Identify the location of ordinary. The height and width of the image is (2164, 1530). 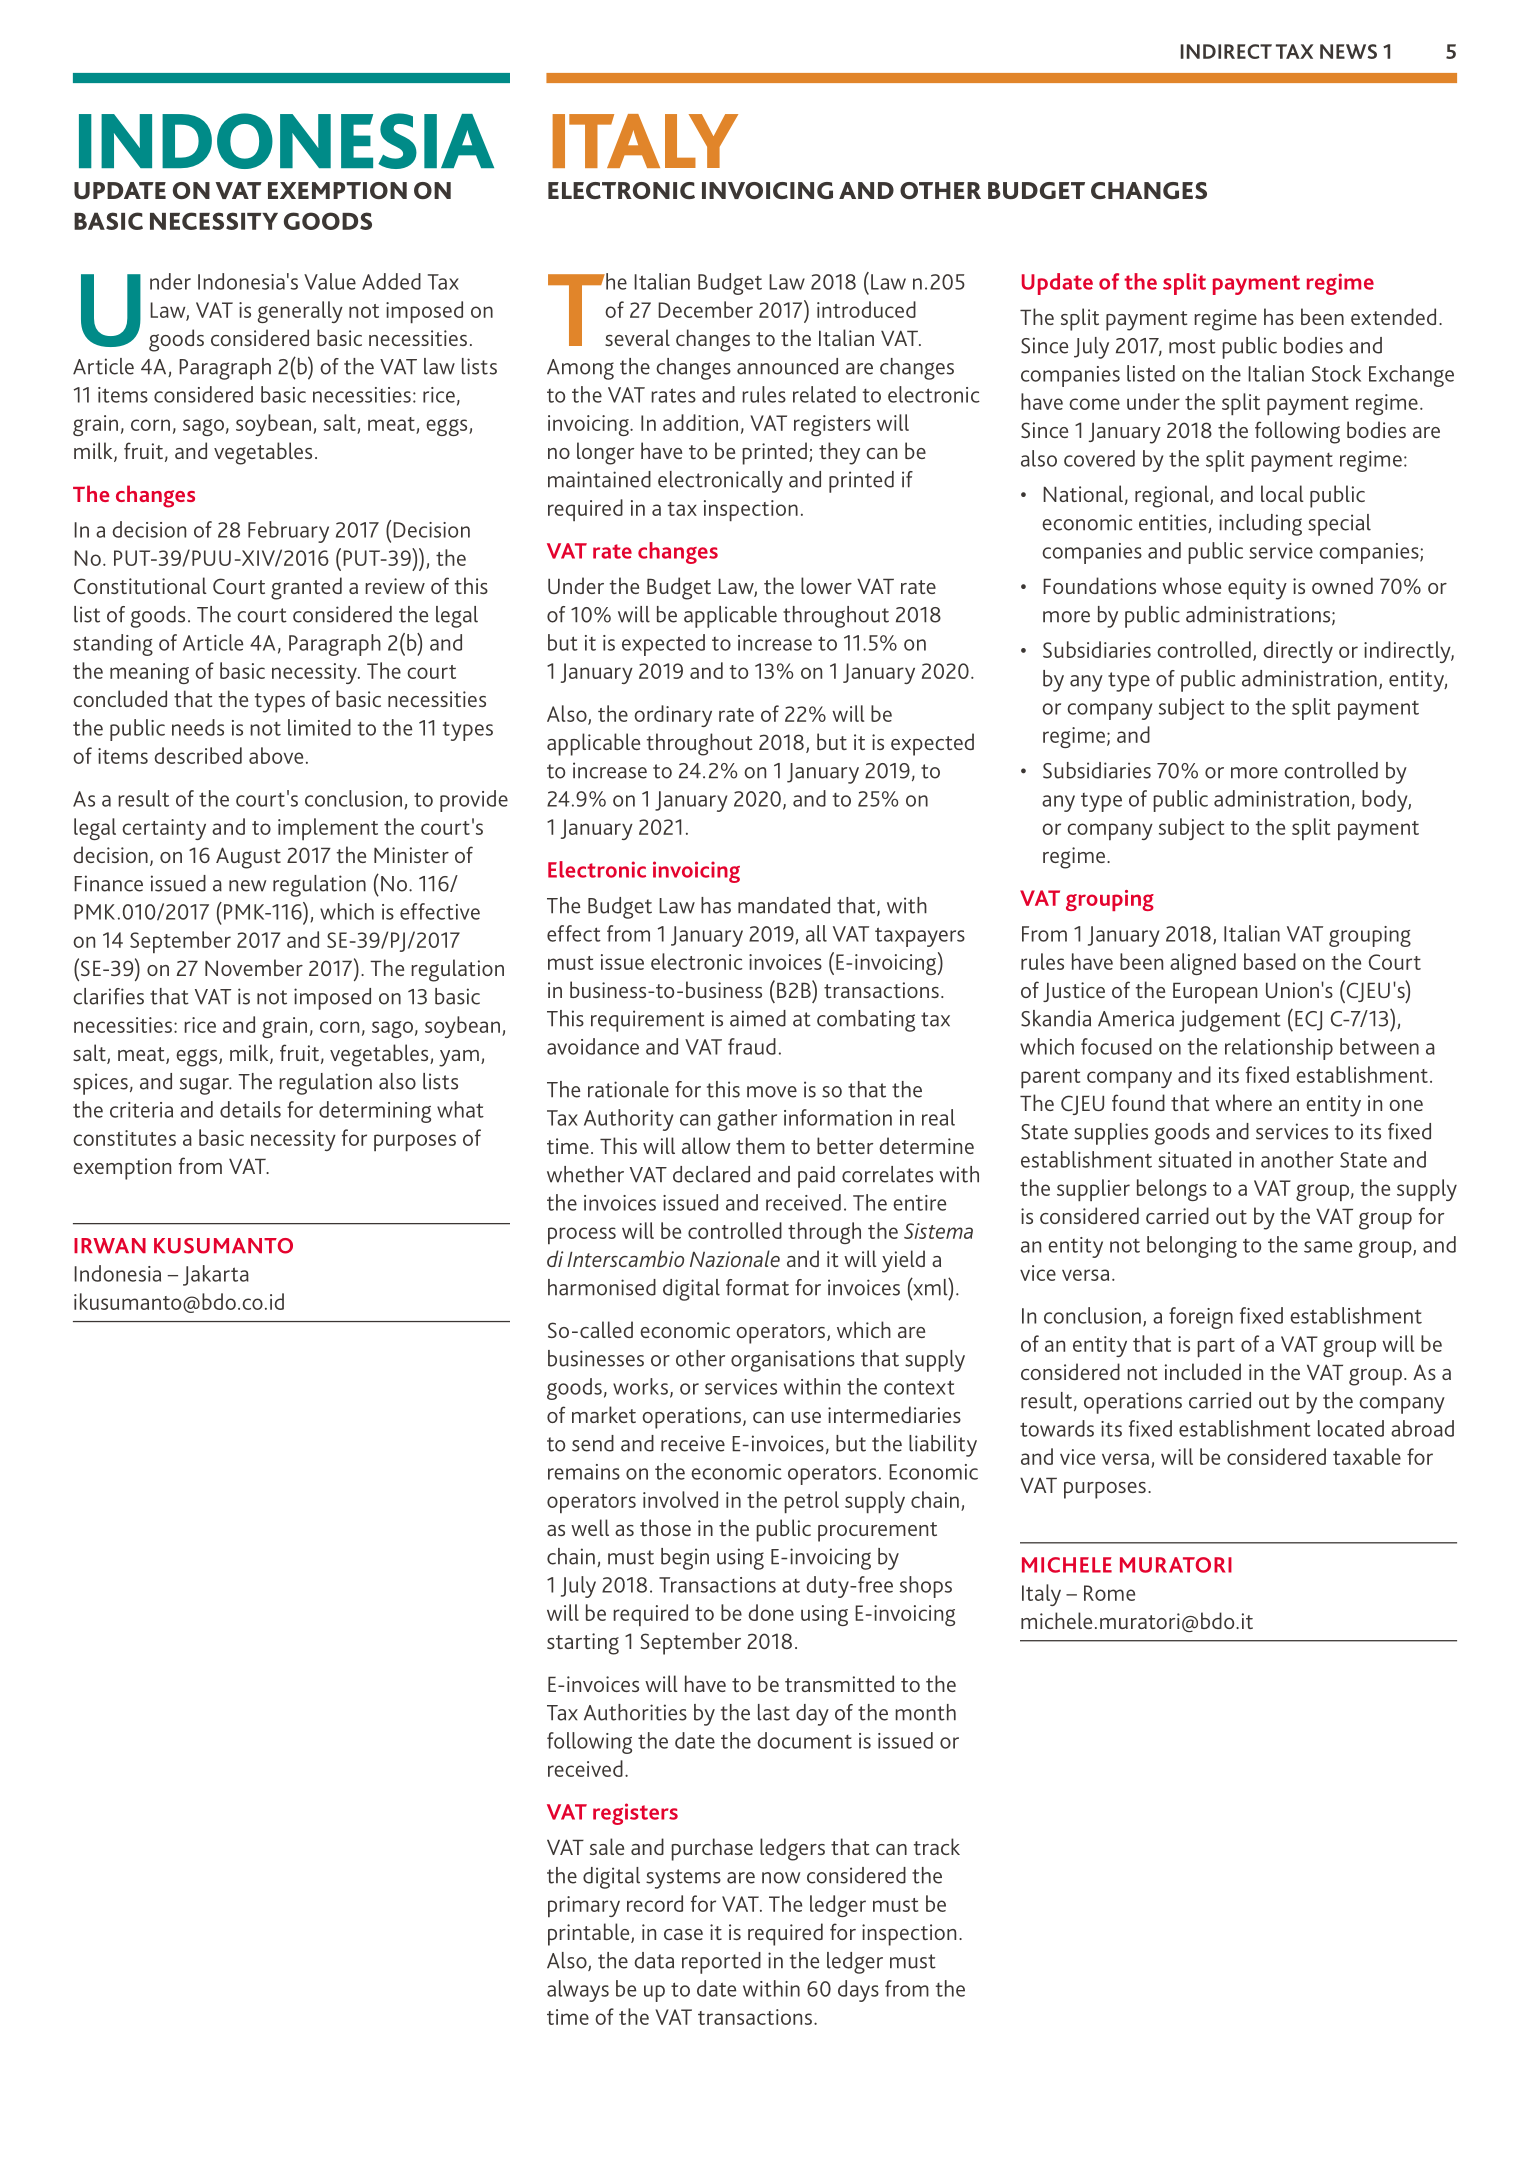
(673, 716).
